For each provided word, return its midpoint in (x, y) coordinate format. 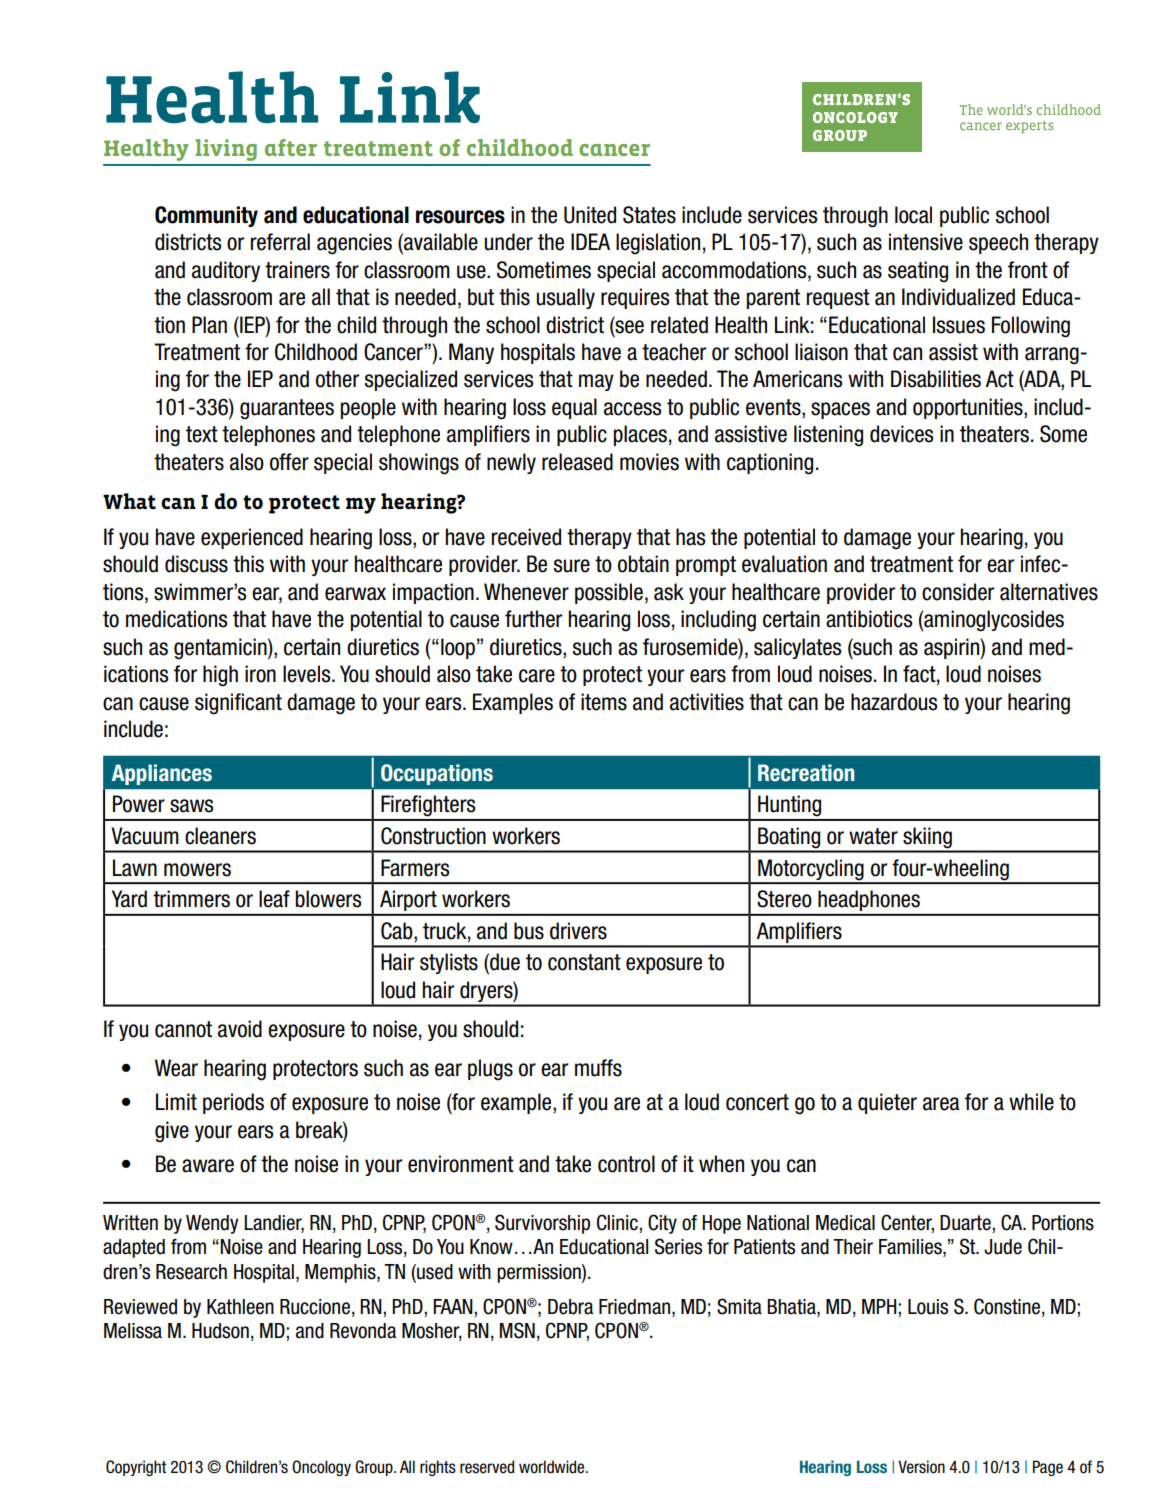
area (941, 1104)
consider (958, 592)
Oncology (321, 1468)
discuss (196, 564)
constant (584, 962)
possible (609, 593)
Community (206, 216)
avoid (240, 1029)
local (913, 215)
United (590, 215)
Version (921, 1467)
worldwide (553, 1467)
